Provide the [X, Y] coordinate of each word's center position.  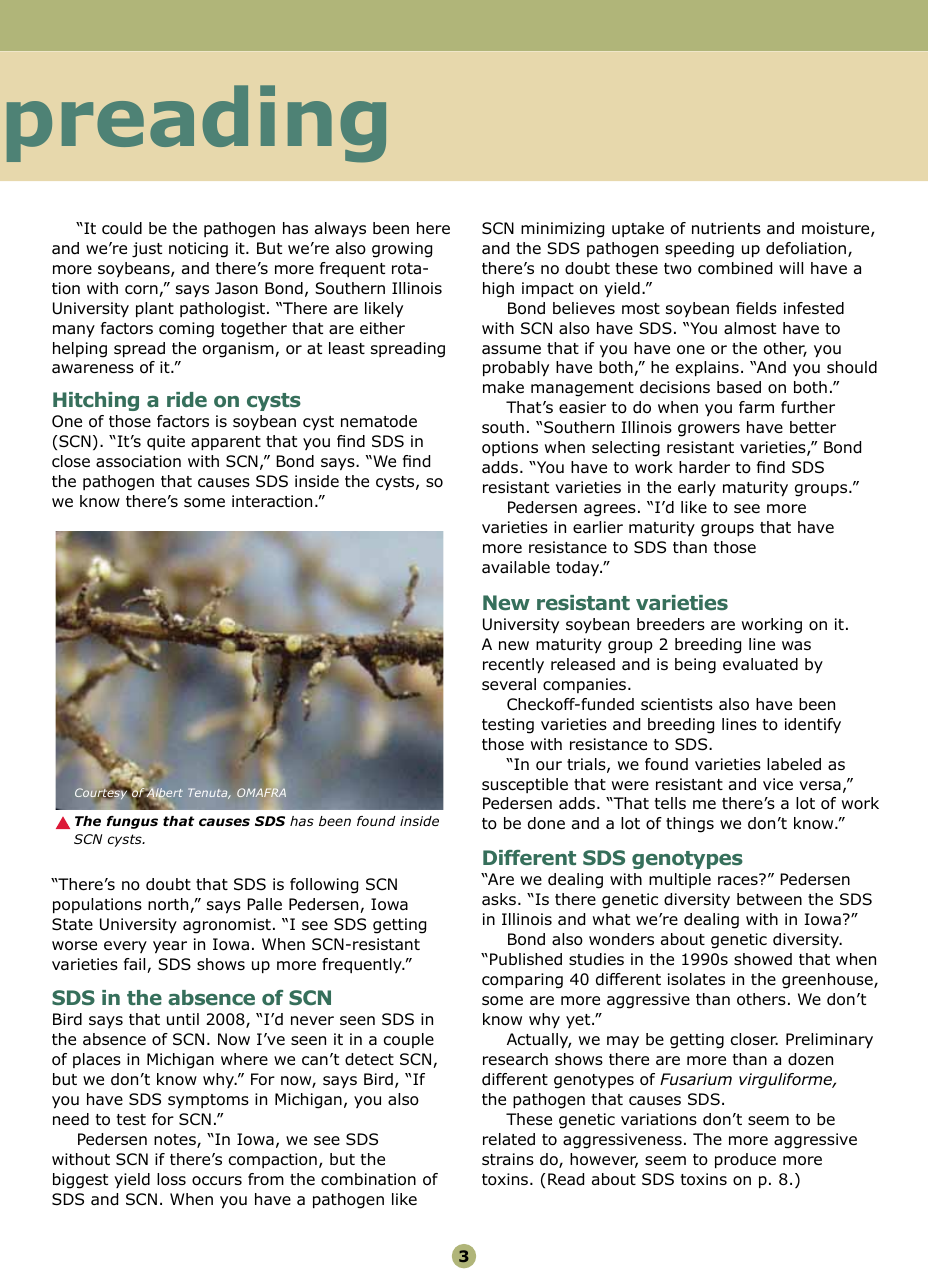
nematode [379, 421]
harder [704, 467]
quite [166, 442]
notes [176, 1141]
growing [402, 250]
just [147, 250]
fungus [132, 822]
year [170, 947]
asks [499, 899]
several [509, 684]
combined [735, 268]
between [769, 899]
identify [813, 725]
